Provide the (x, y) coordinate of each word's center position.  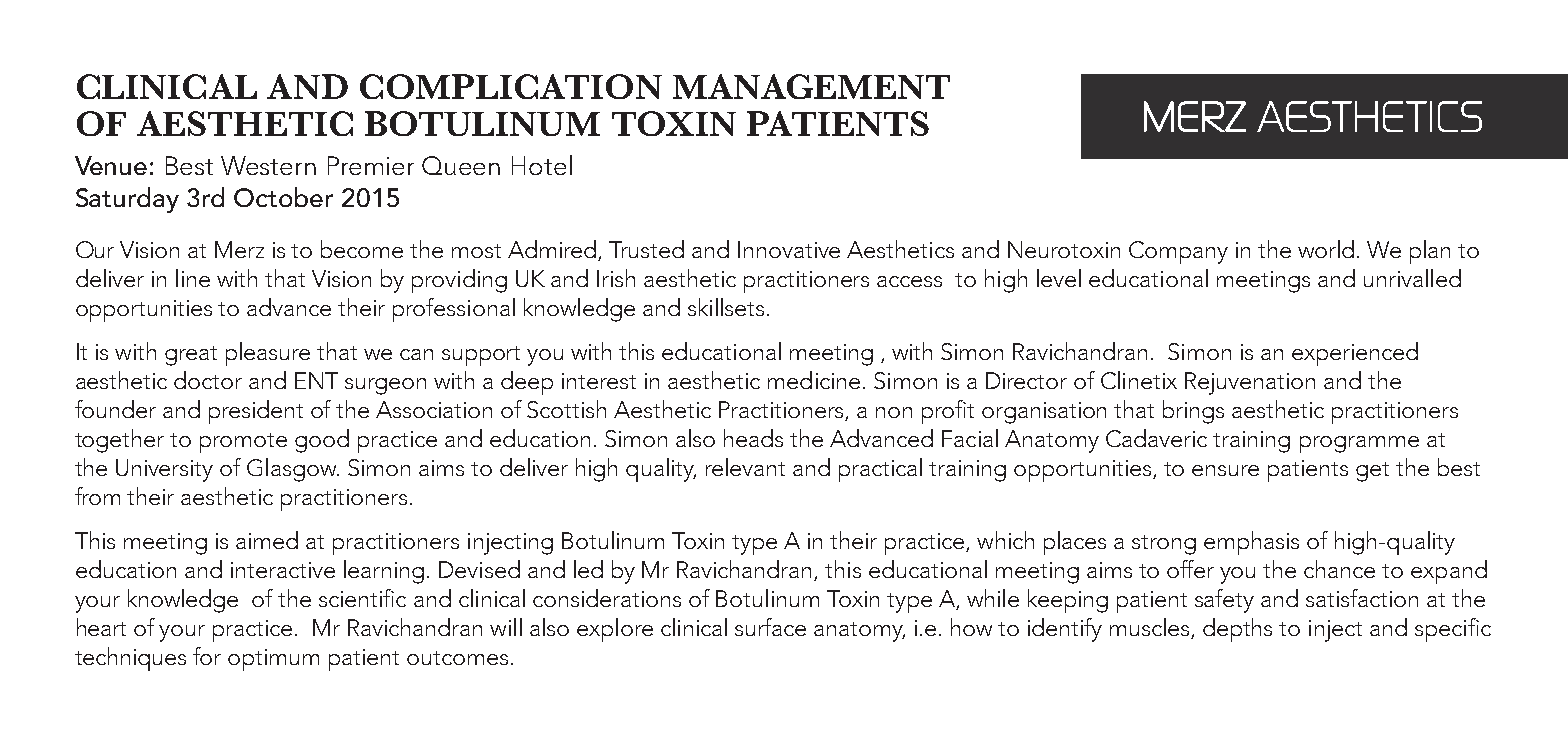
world (1326, 249)
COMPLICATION (511, 86)
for (207, 656)
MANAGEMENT (811, 86)
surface (770, 627)
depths (1237, 630)
